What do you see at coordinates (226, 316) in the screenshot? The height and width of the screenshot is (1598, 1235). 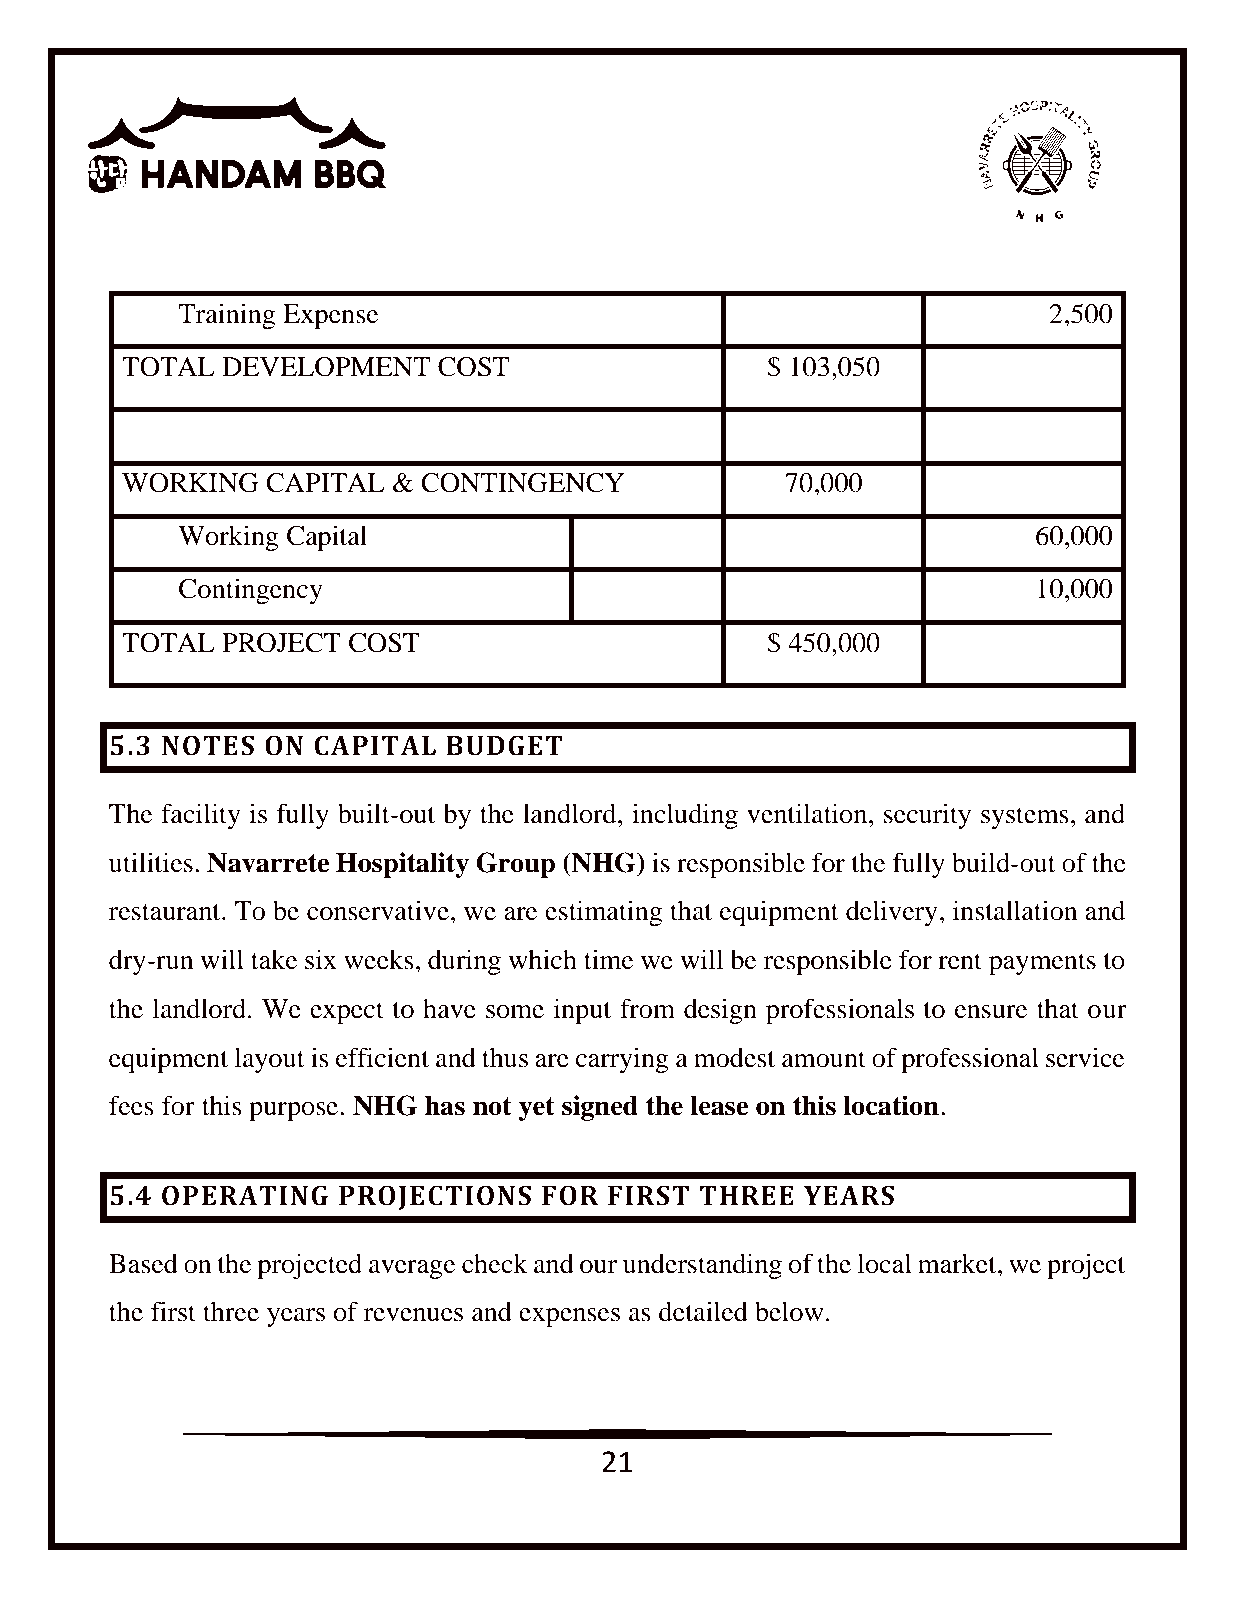 I see `Training` at bounding box center [226, 316].
